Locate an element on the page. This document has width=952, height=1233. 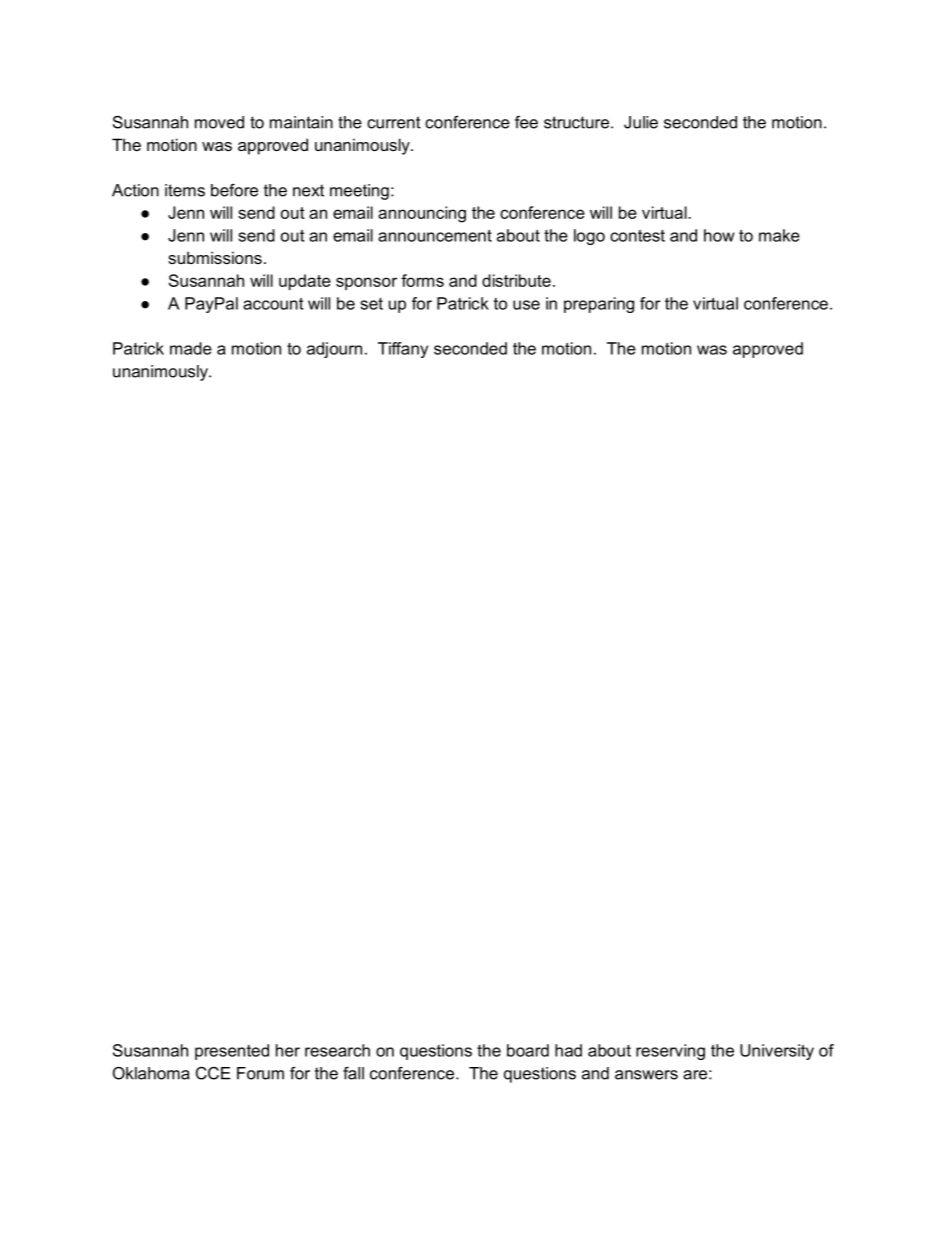
Julie is located at coordinates (641, 122).
